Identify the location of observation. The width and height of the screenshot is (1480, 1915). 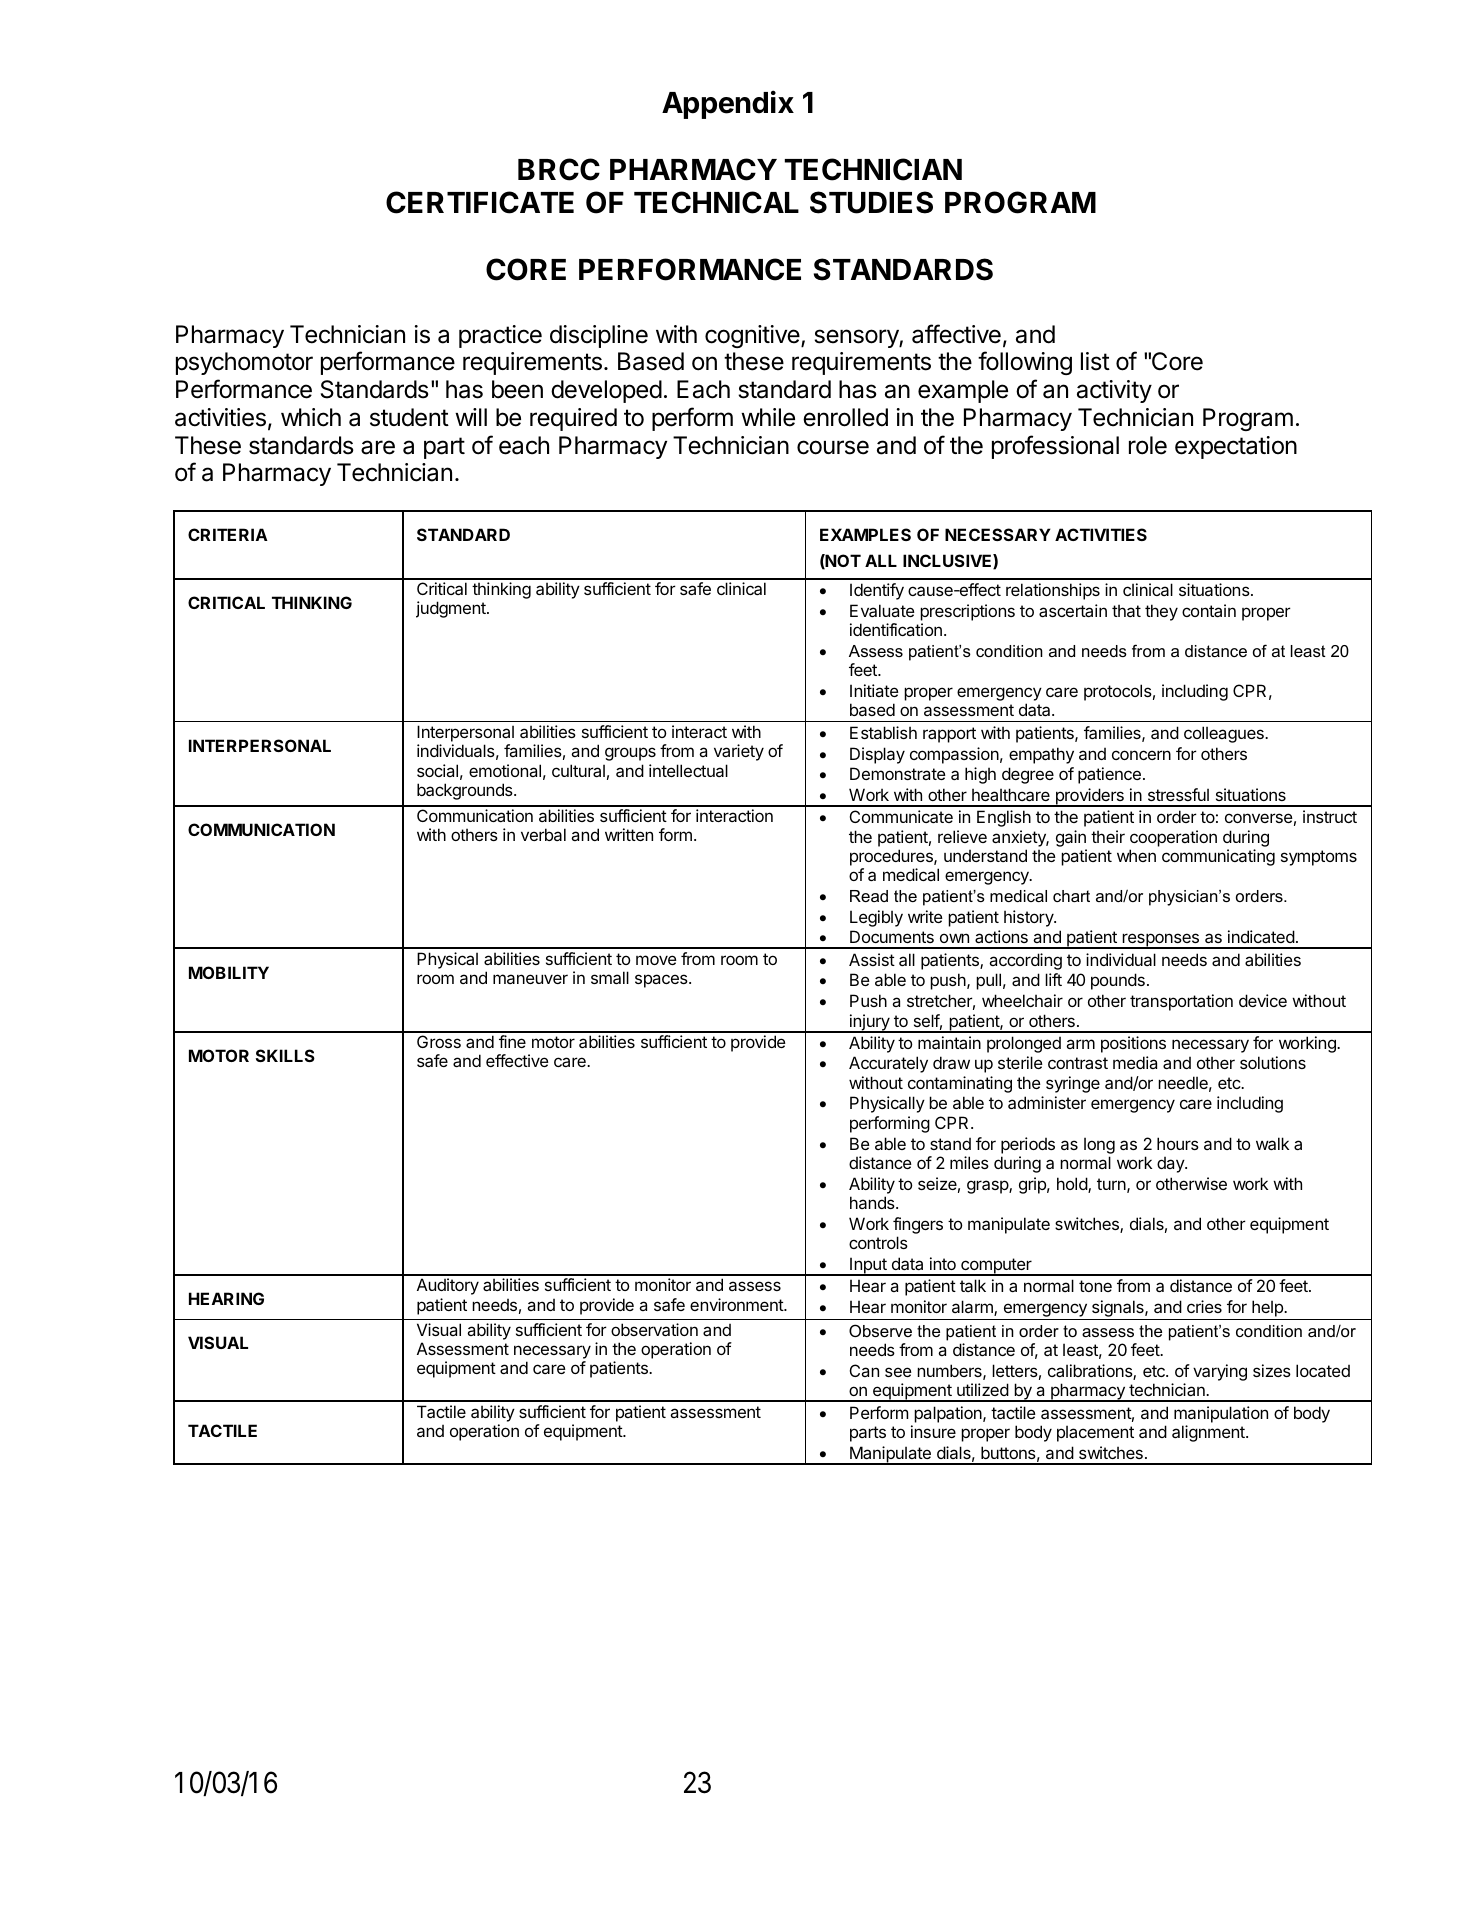
(654, 1329).
